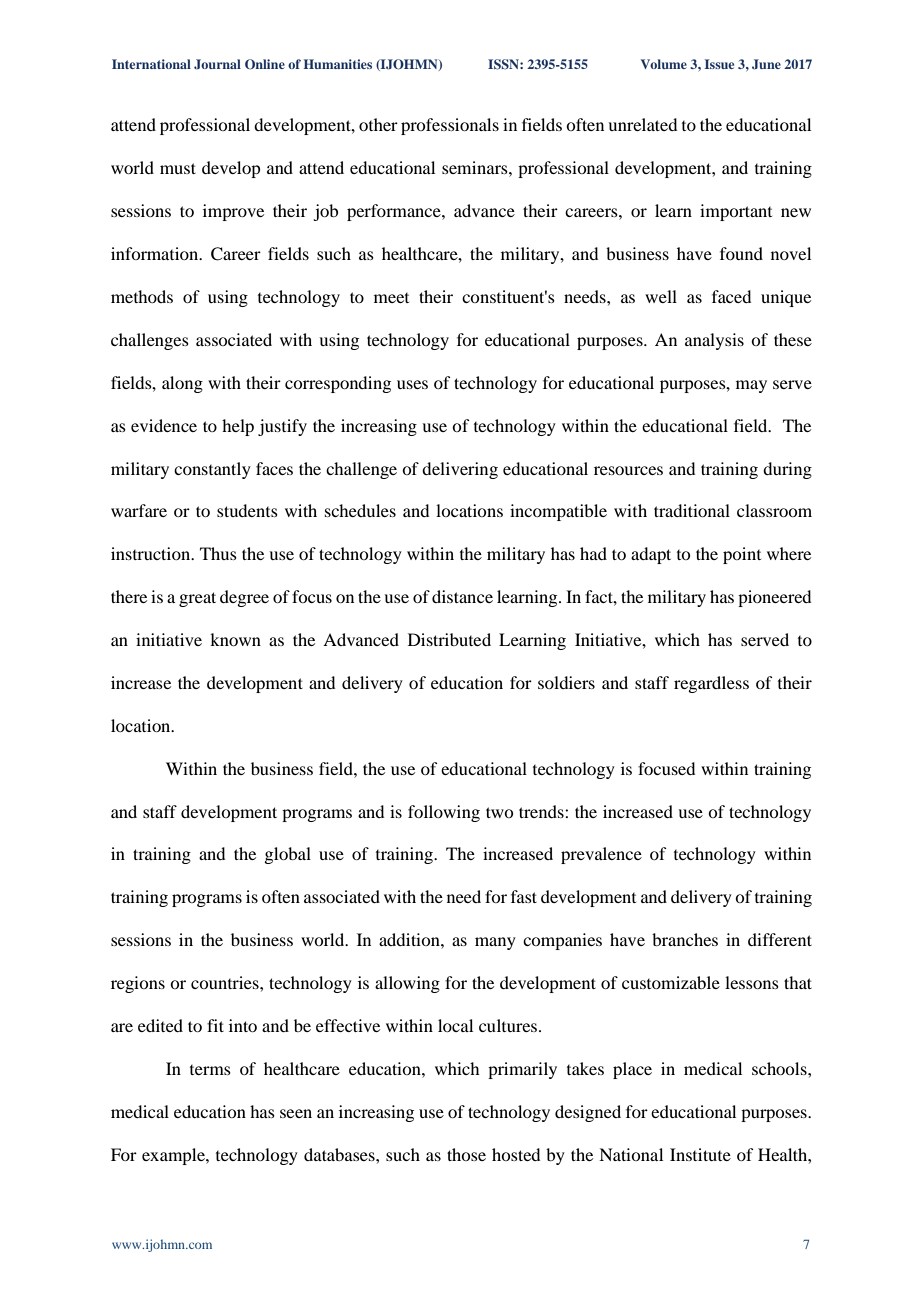 This image has width=924, height=1308. I want to click on other, so click(378, 124).
